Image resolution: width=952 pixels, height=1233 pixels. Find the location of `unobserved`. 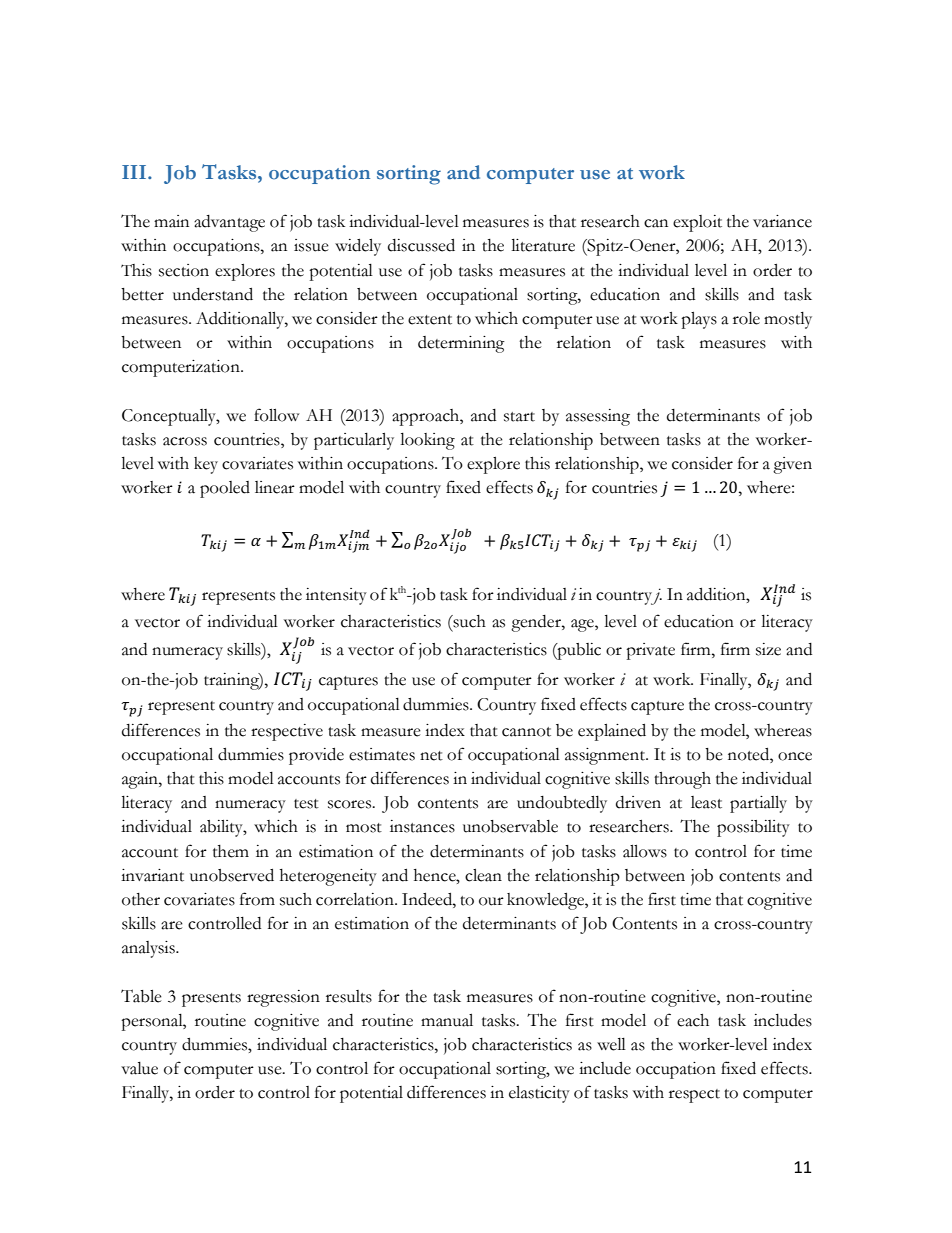

unobserved is located at coordinates (232, 875).
